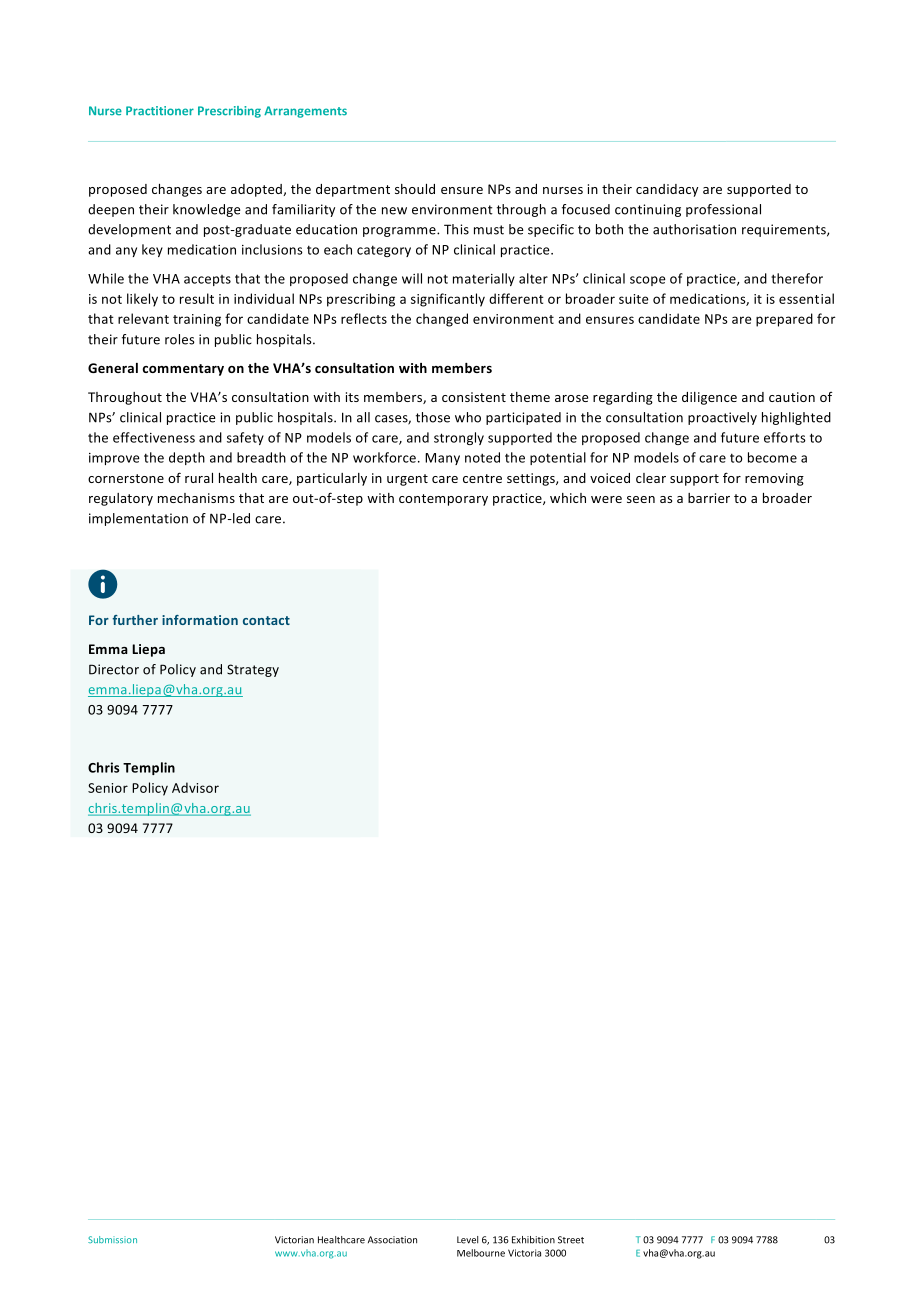 The width and height of the screenshot is (924, 1308). What do you see at coordinates (160, 111) in the screenshot?
I see `Practitioner` at bounding box center [160, 111].
